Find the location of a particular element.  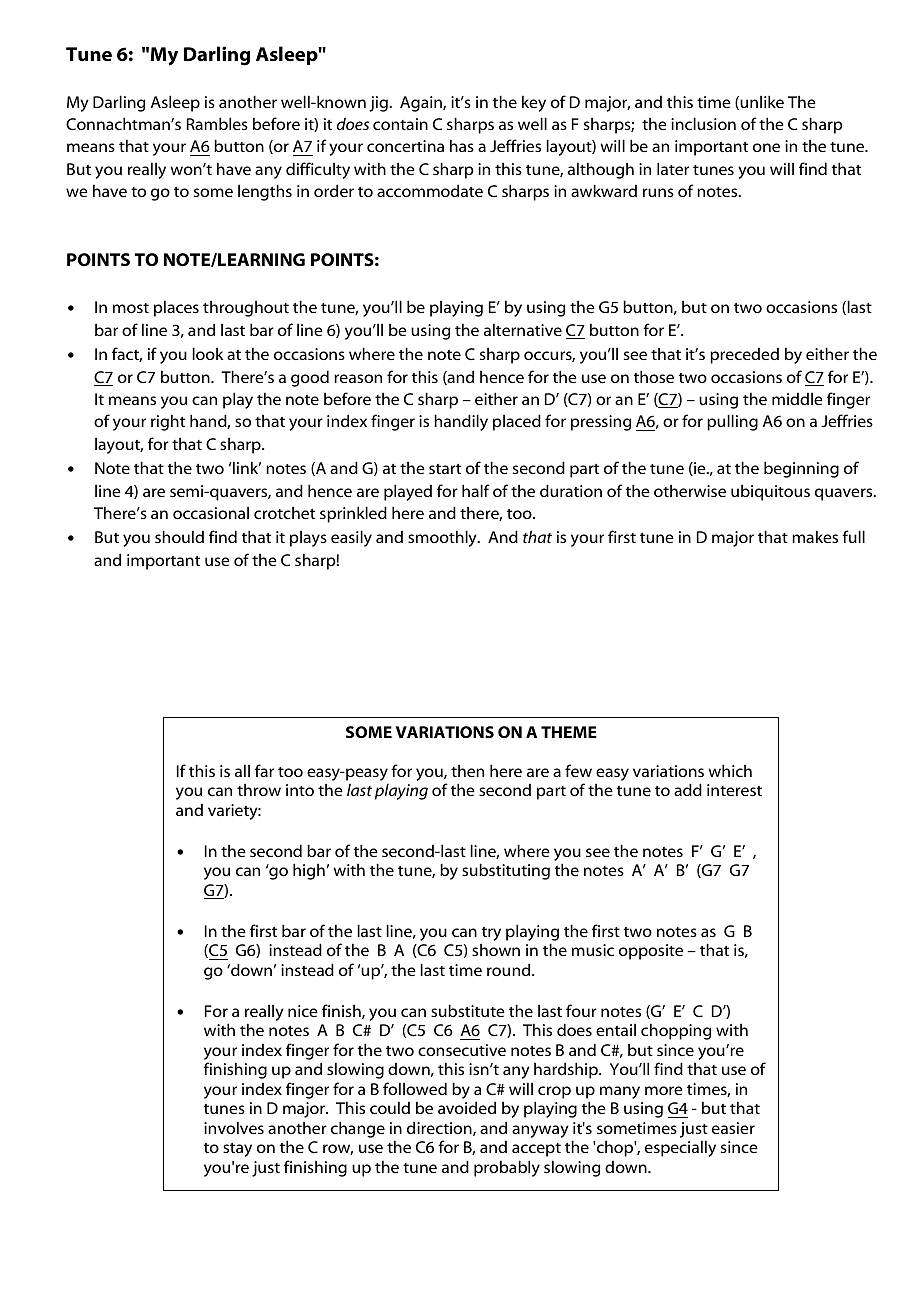

look is located at coordinates (208, 353).
